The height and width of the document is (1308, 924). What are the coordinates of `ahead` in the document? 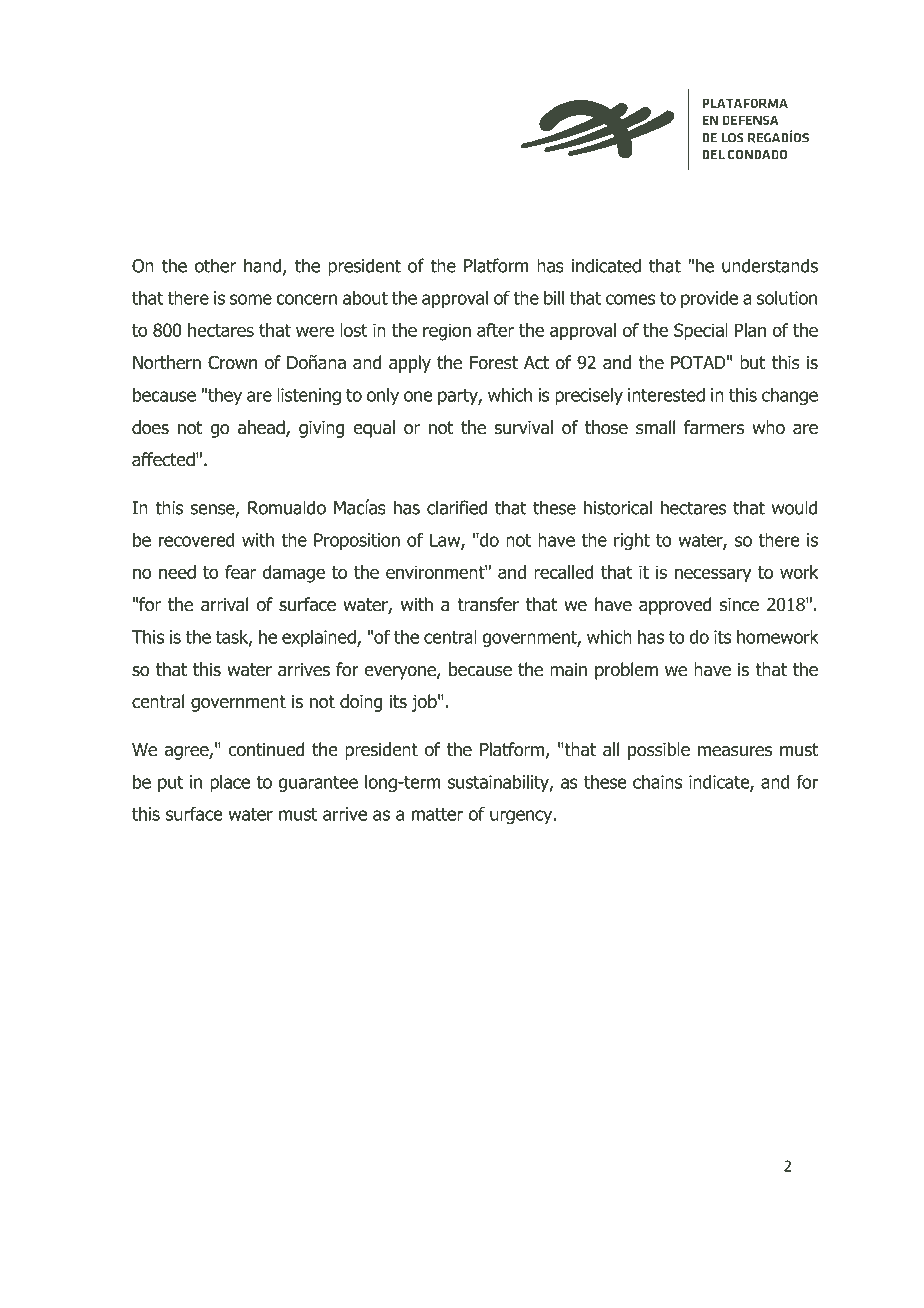 It's located at (262, 428).
